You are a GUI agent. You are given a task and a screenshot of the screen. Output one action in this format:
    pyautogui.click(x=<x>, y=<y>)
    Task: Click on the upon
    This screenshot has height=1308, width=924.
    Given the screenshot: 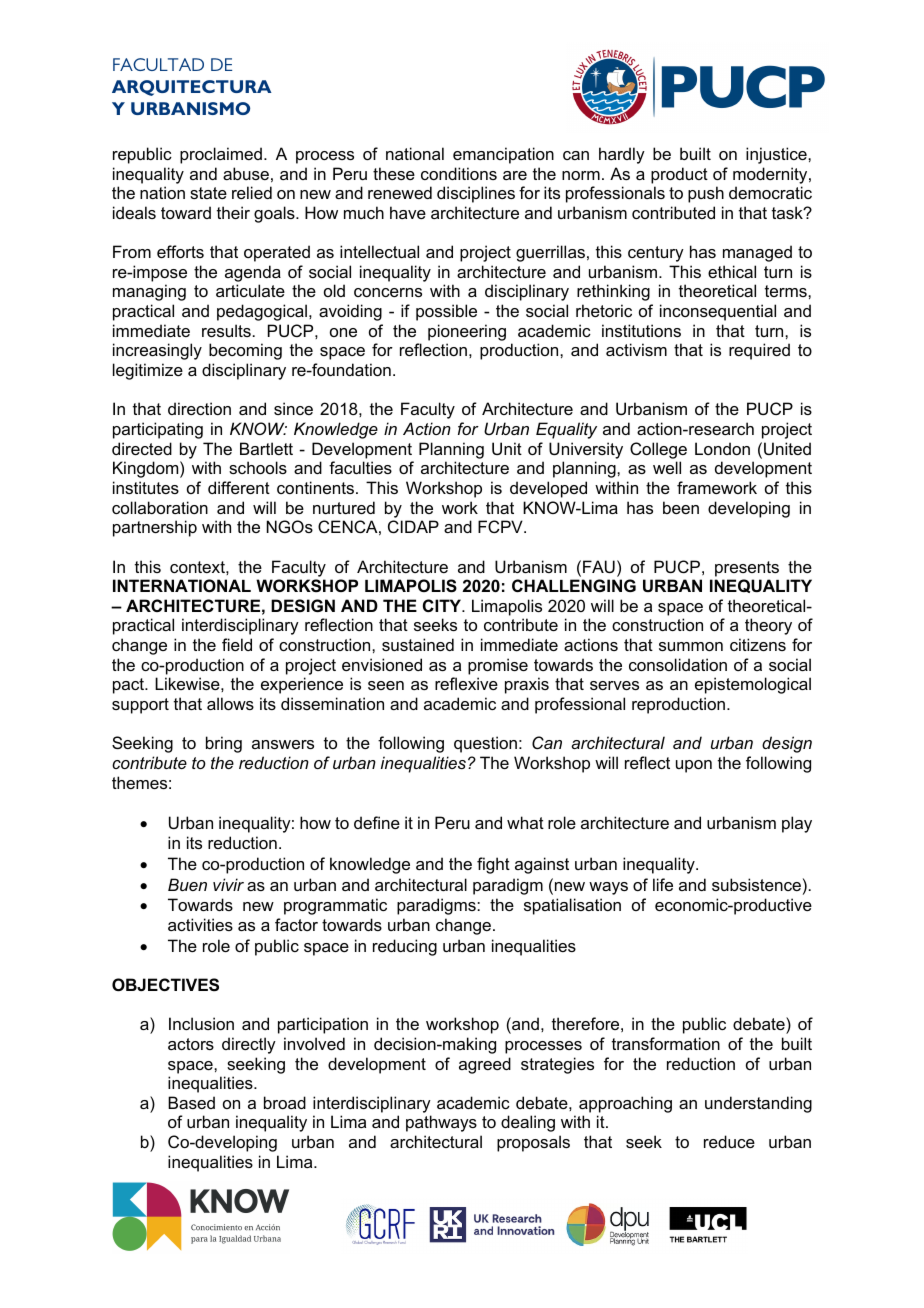 What is the action you would take?
    pyautogui.click(x=694, y=766)
